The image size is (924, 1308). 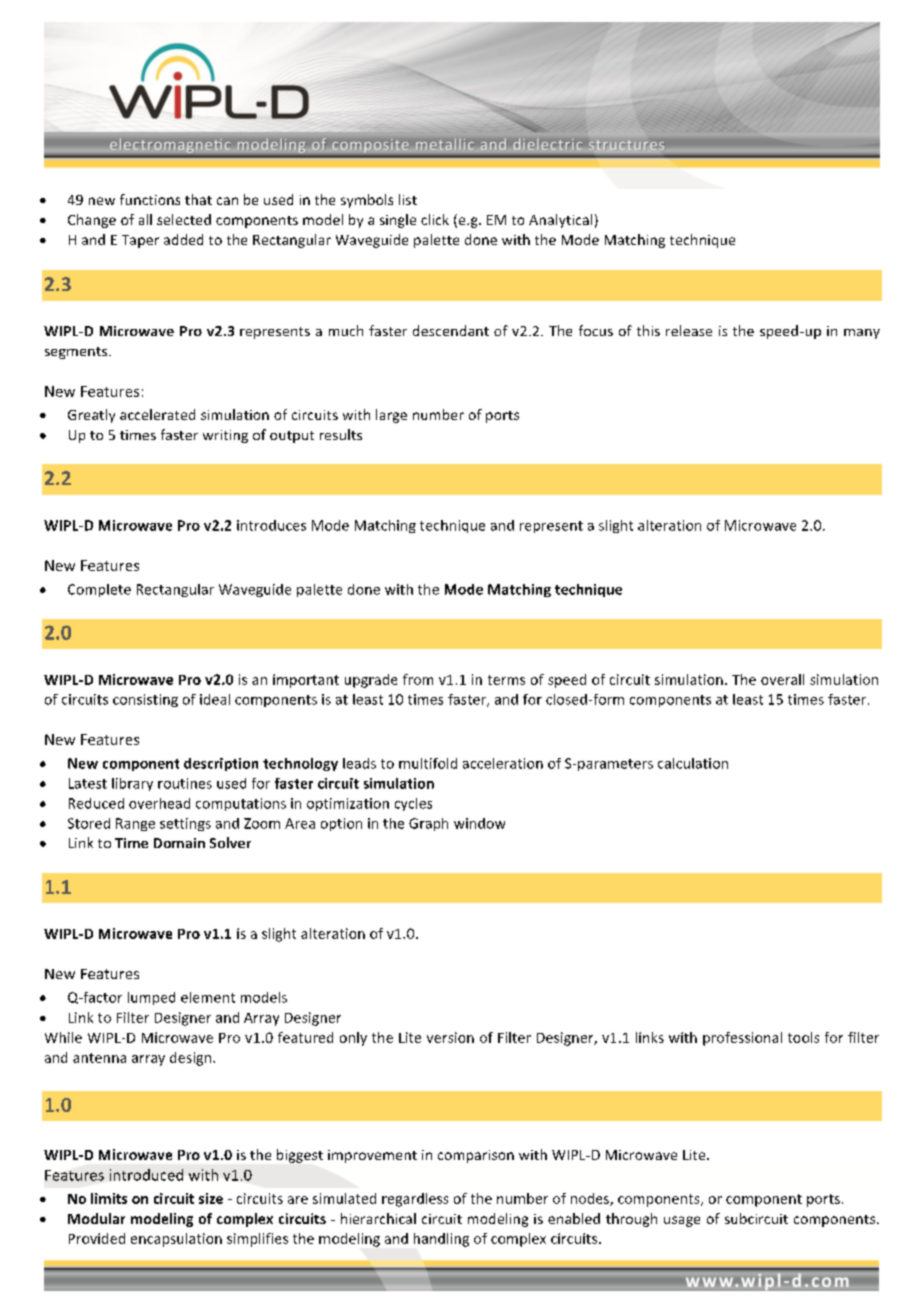 What do you see at coordinates (689, 330) in the screenshot?
I see `release` at bounding box center [689, 330].
